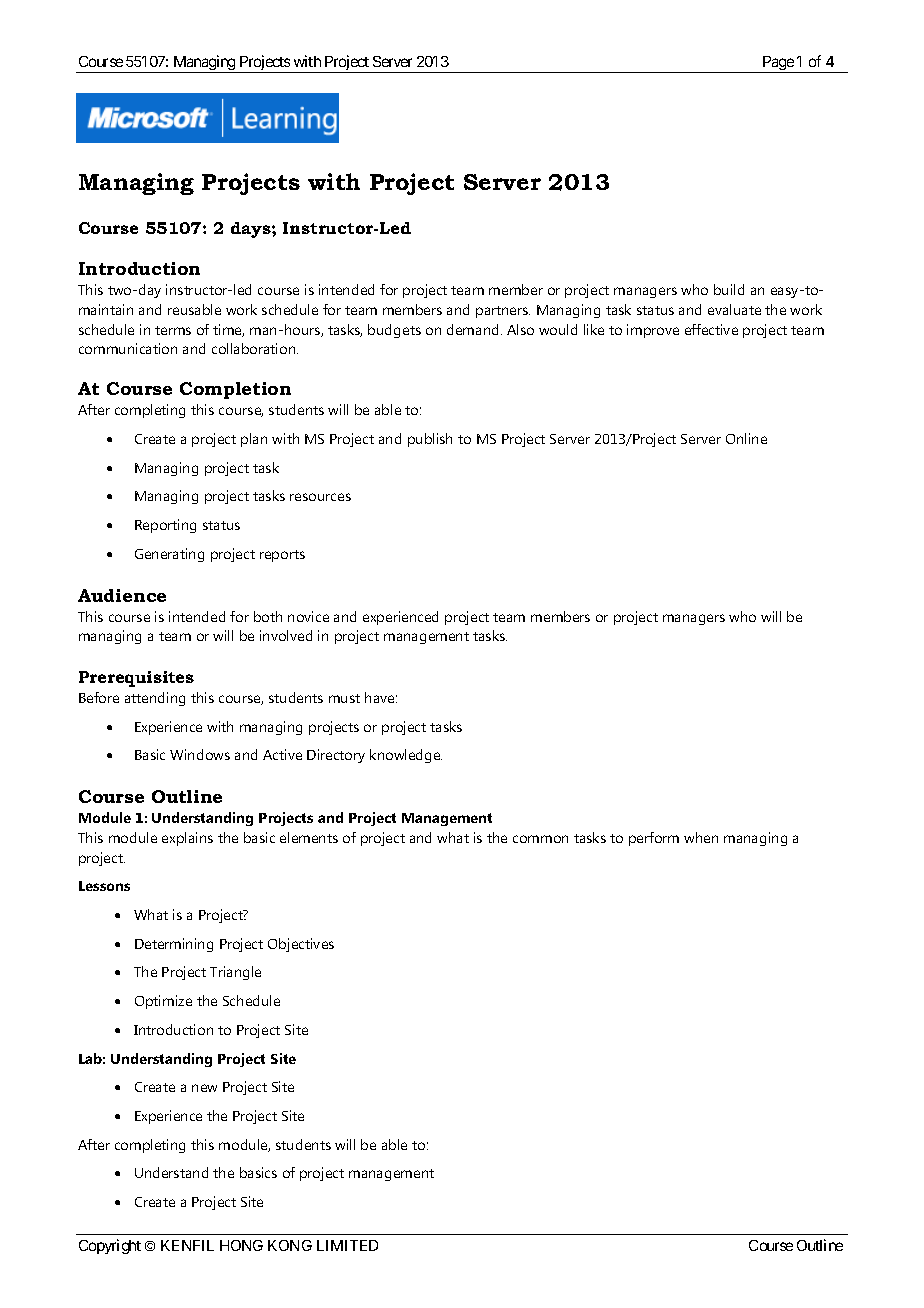 The width and height of the screenshot is (924, 1308). I want to click on LIMITED, so click(347, 1245).
